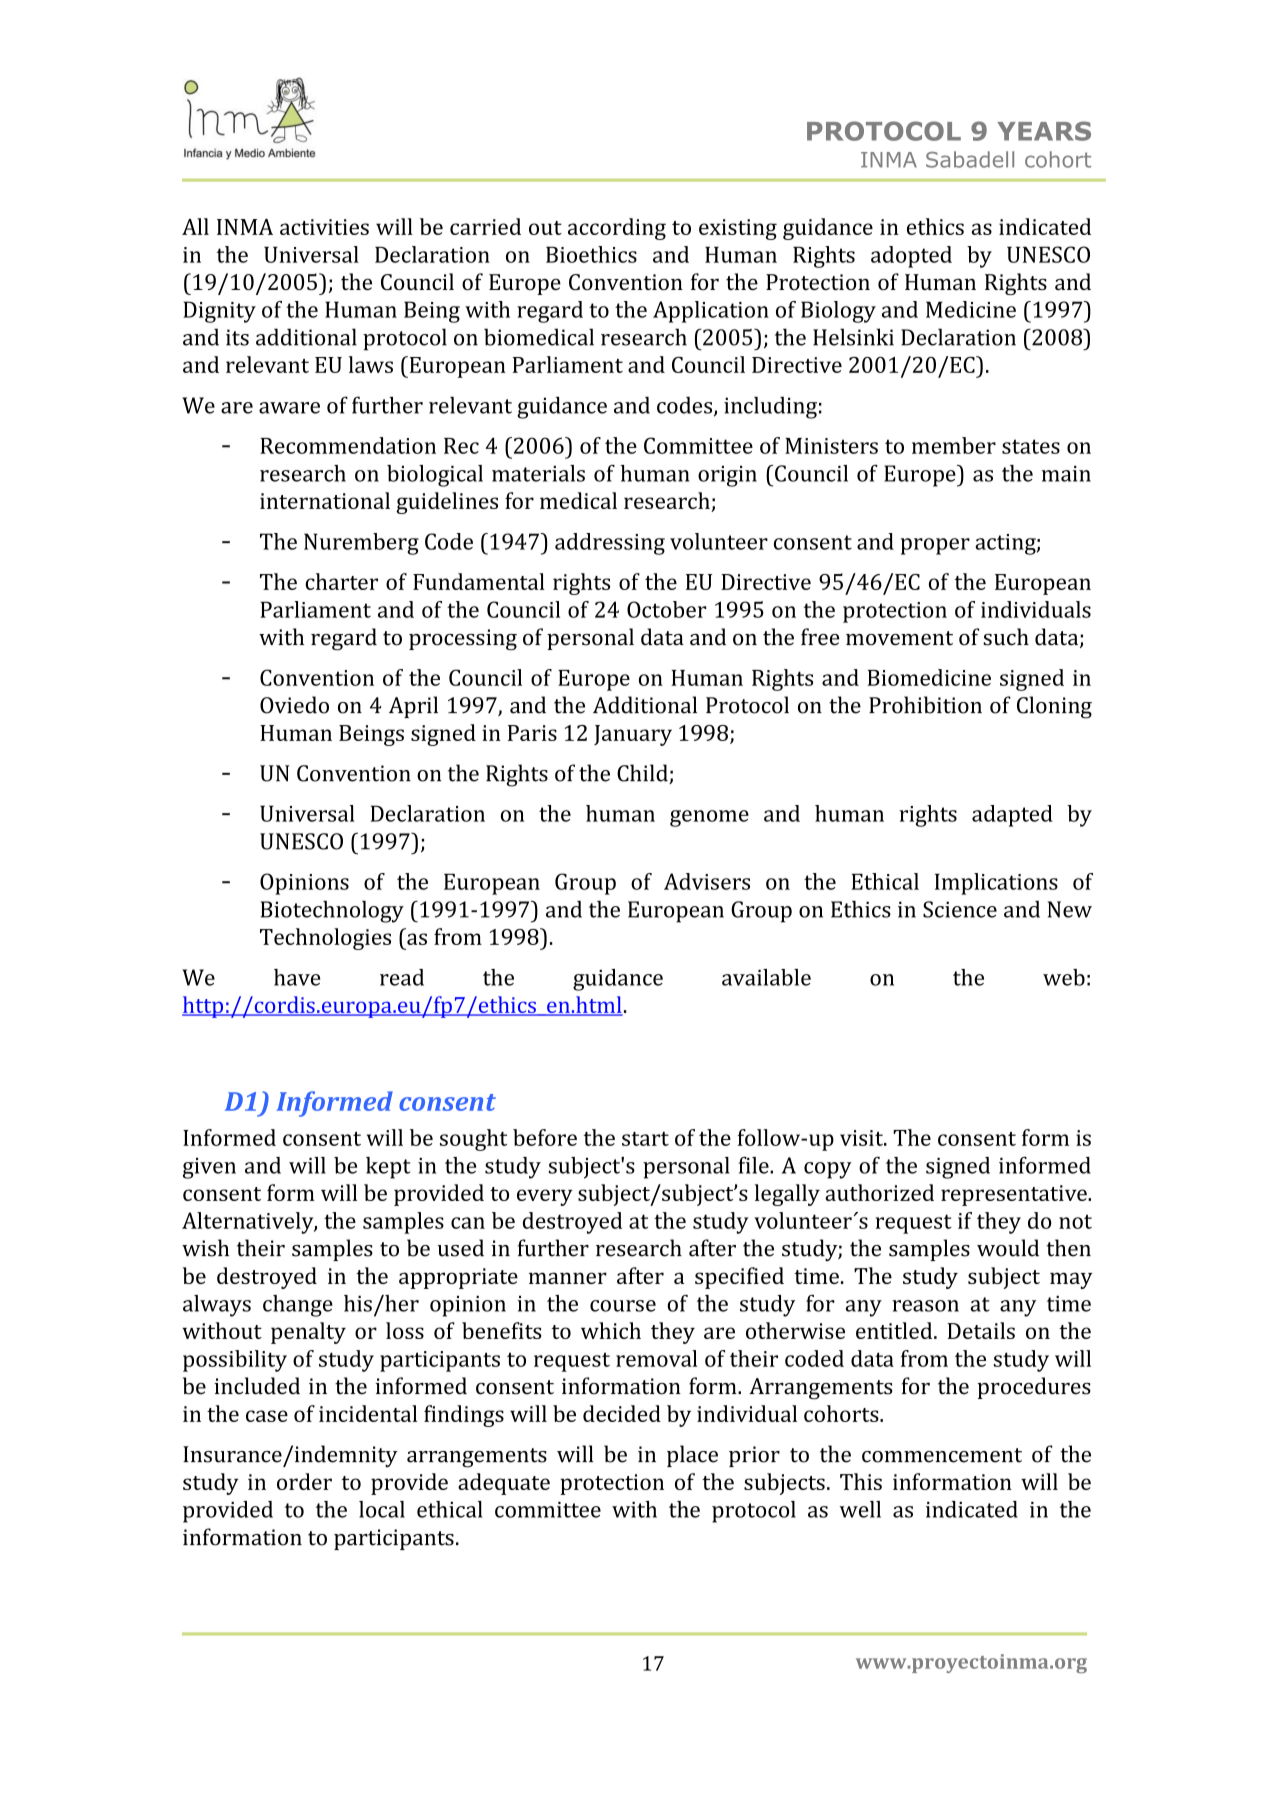  What do you see at coordinates (617, 229) in the screenshot?
I see `according` at bounding box center [617, 229].
